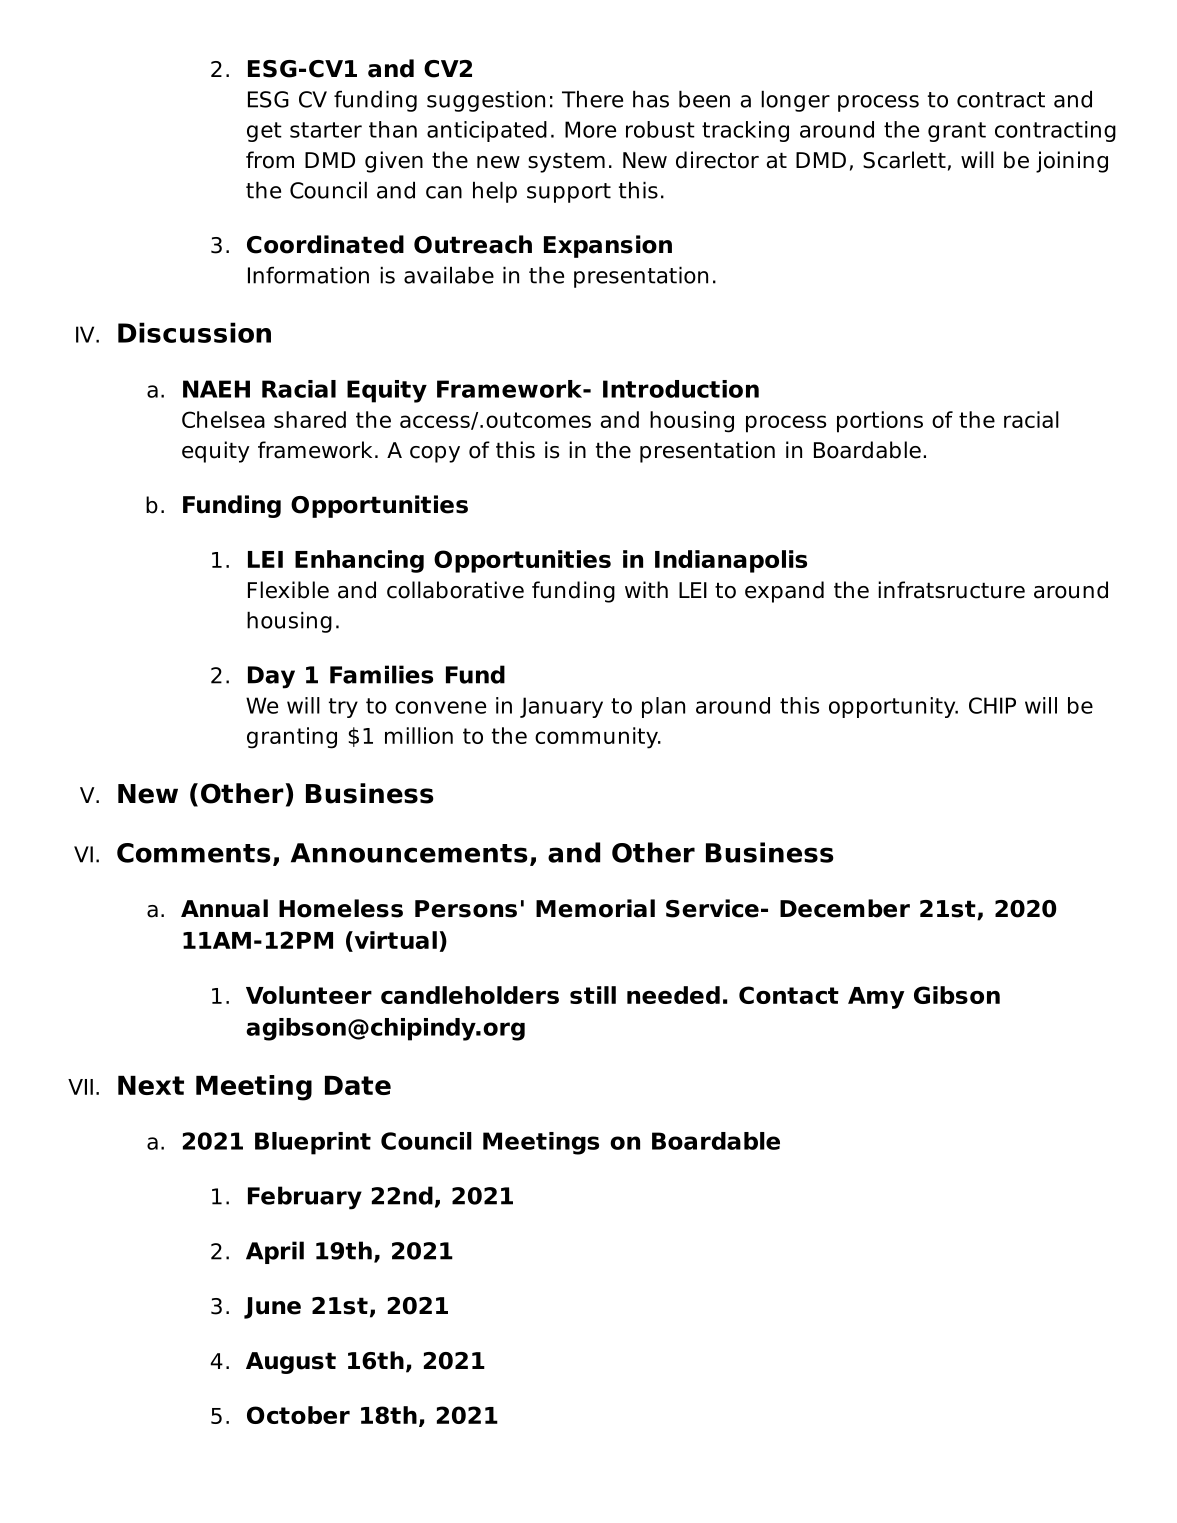  I want to click on Memorial, so click(595, 908).
